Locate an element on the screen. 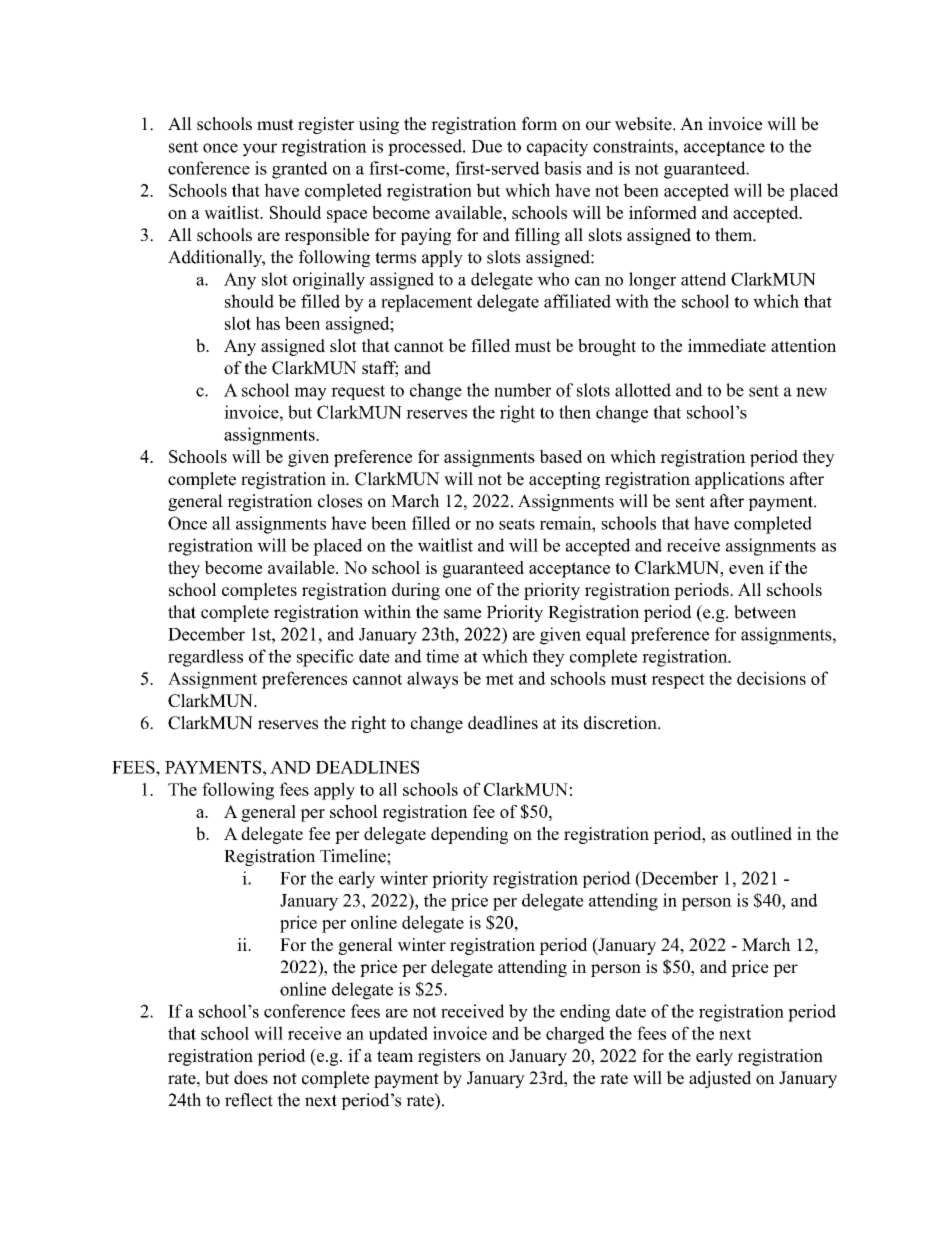 The image size is (952, 1233). your is located at coordinates (260, 150).
